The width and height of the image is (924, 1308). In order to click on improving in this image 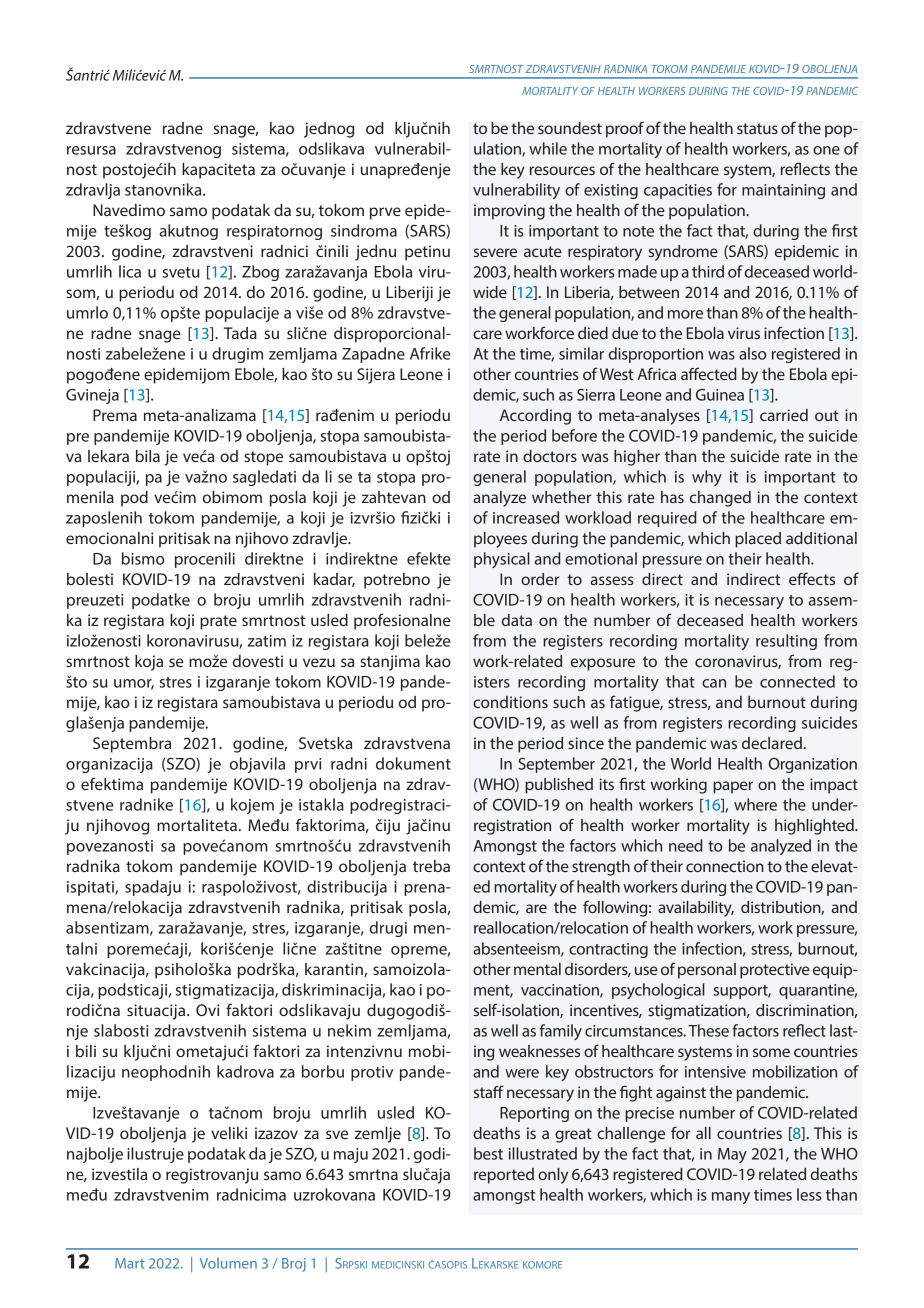, I will do `click(509, 212)`.
